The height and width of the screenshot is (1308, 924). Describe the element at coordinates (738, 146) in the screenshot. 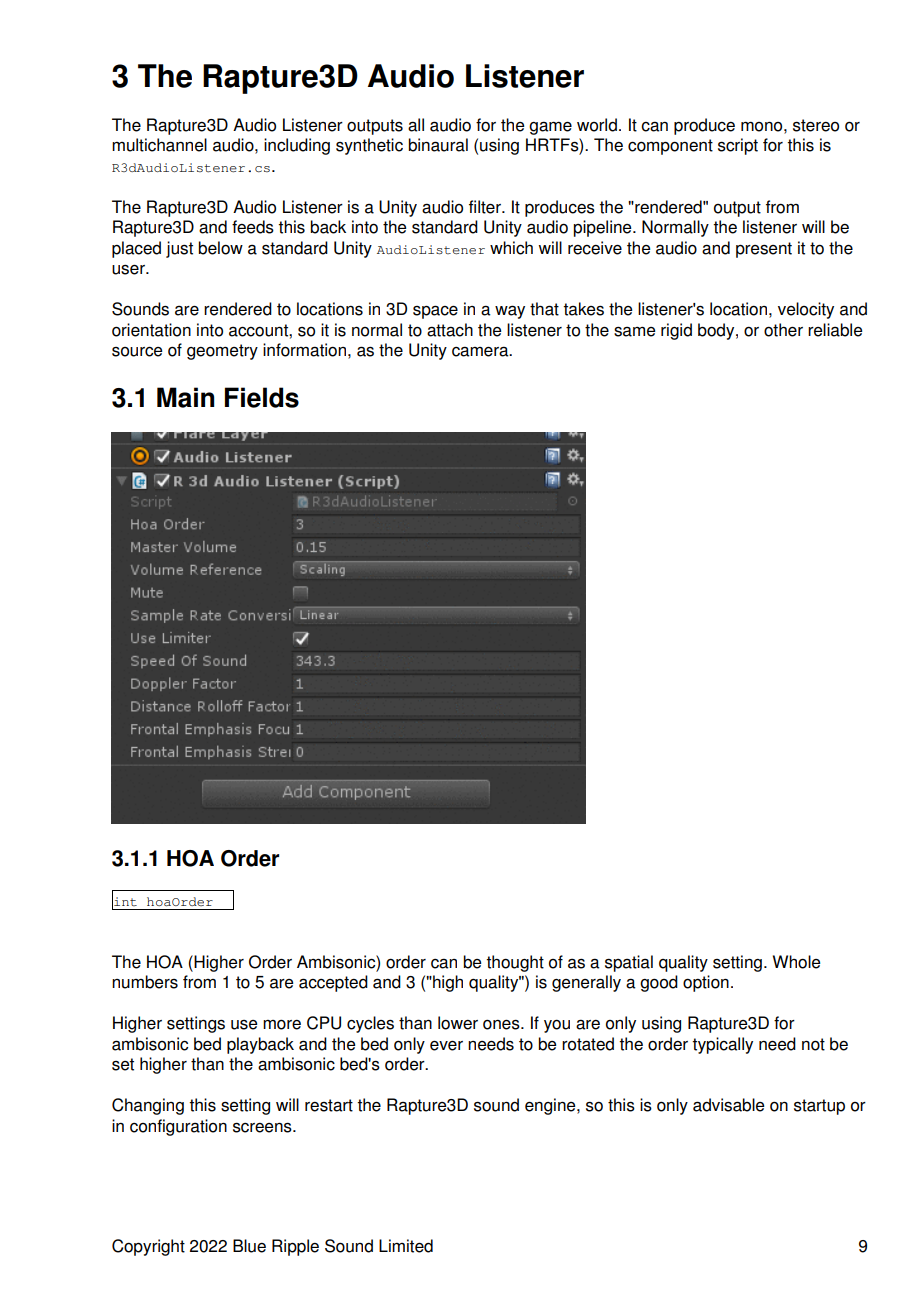

I see `script` at that location.
